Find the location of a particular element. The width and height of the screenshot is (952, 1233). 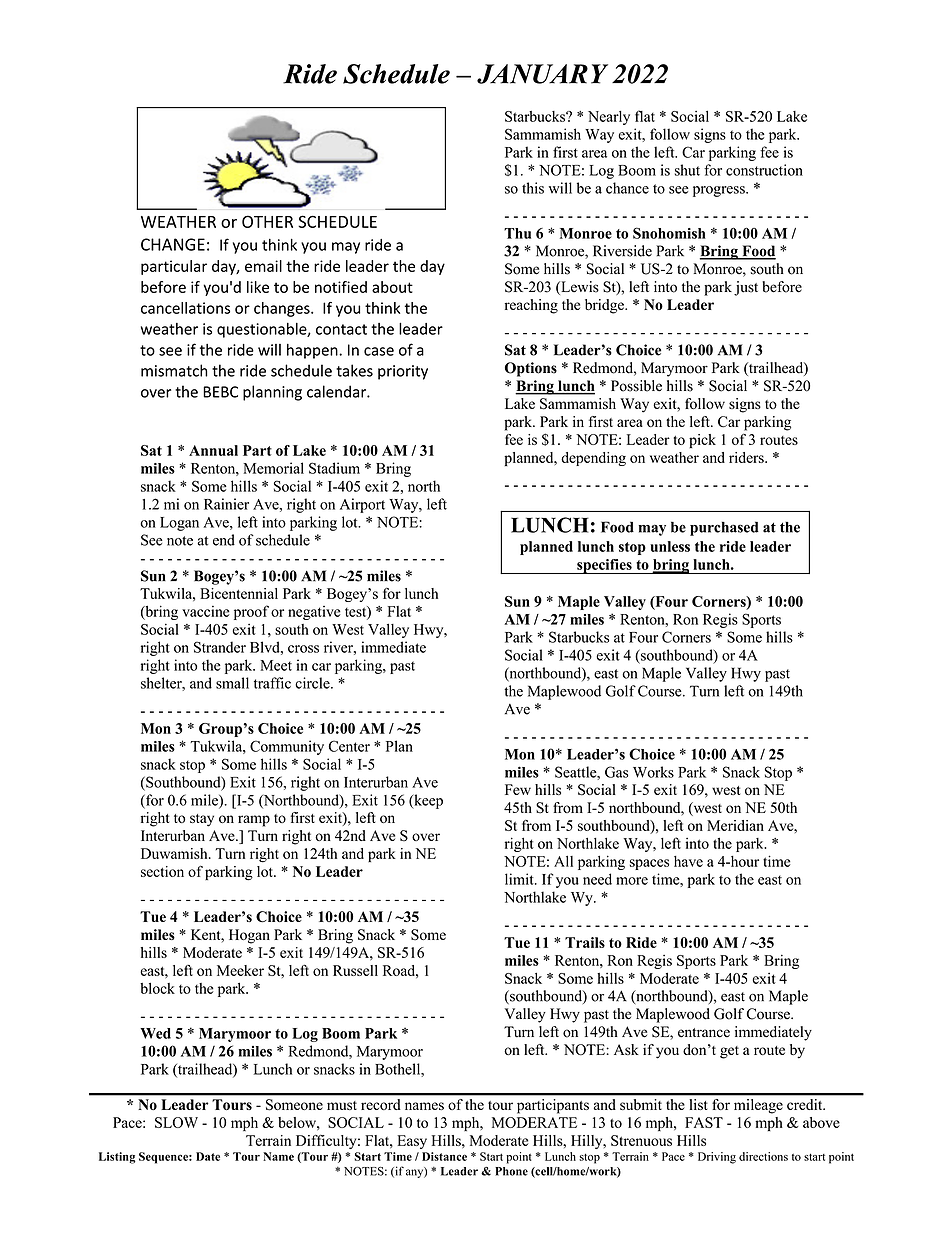

specifies is located at coordinates (604, 566).
